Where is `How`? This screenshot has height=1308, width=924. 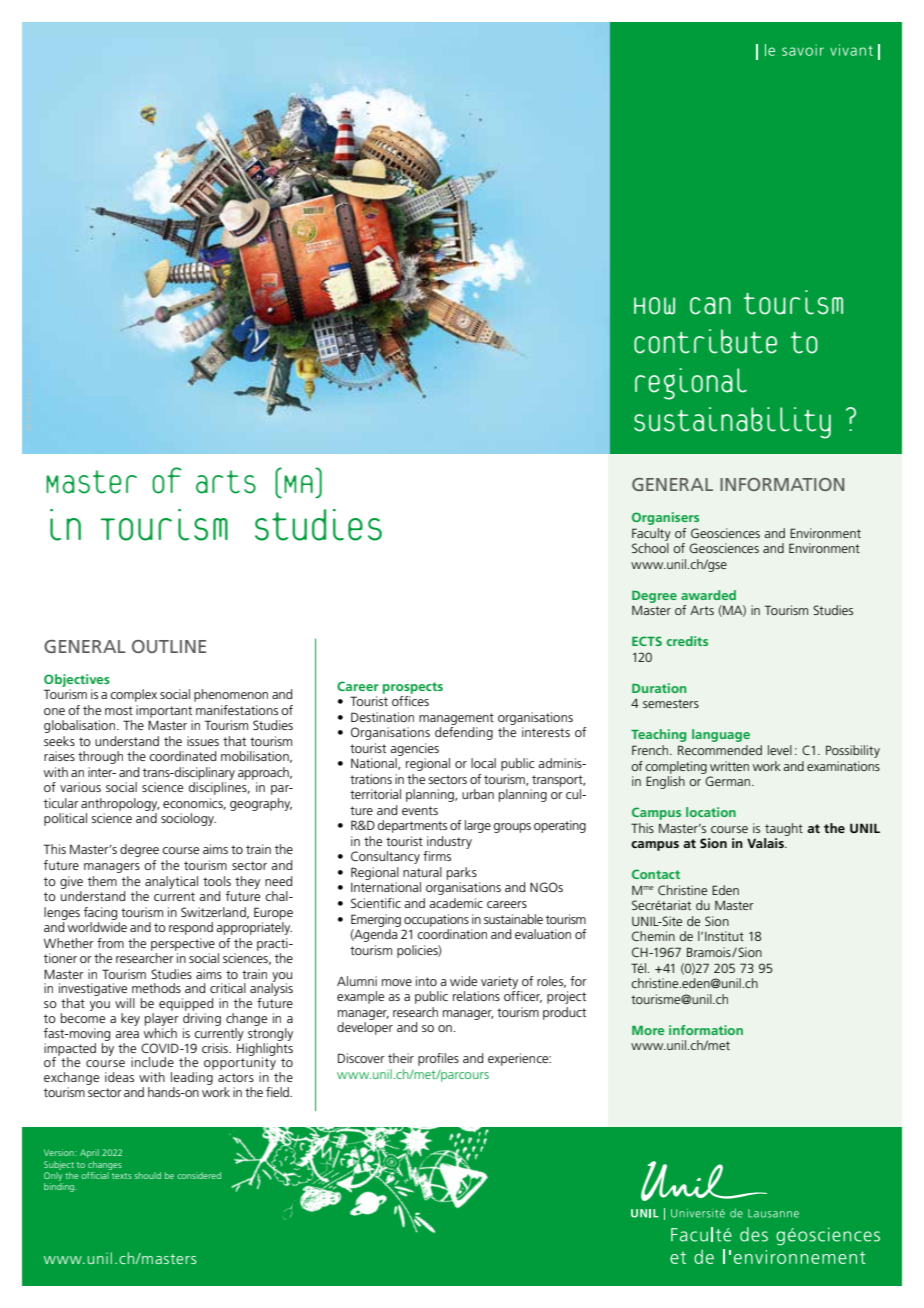
How is located at coordinates (654, 306).
